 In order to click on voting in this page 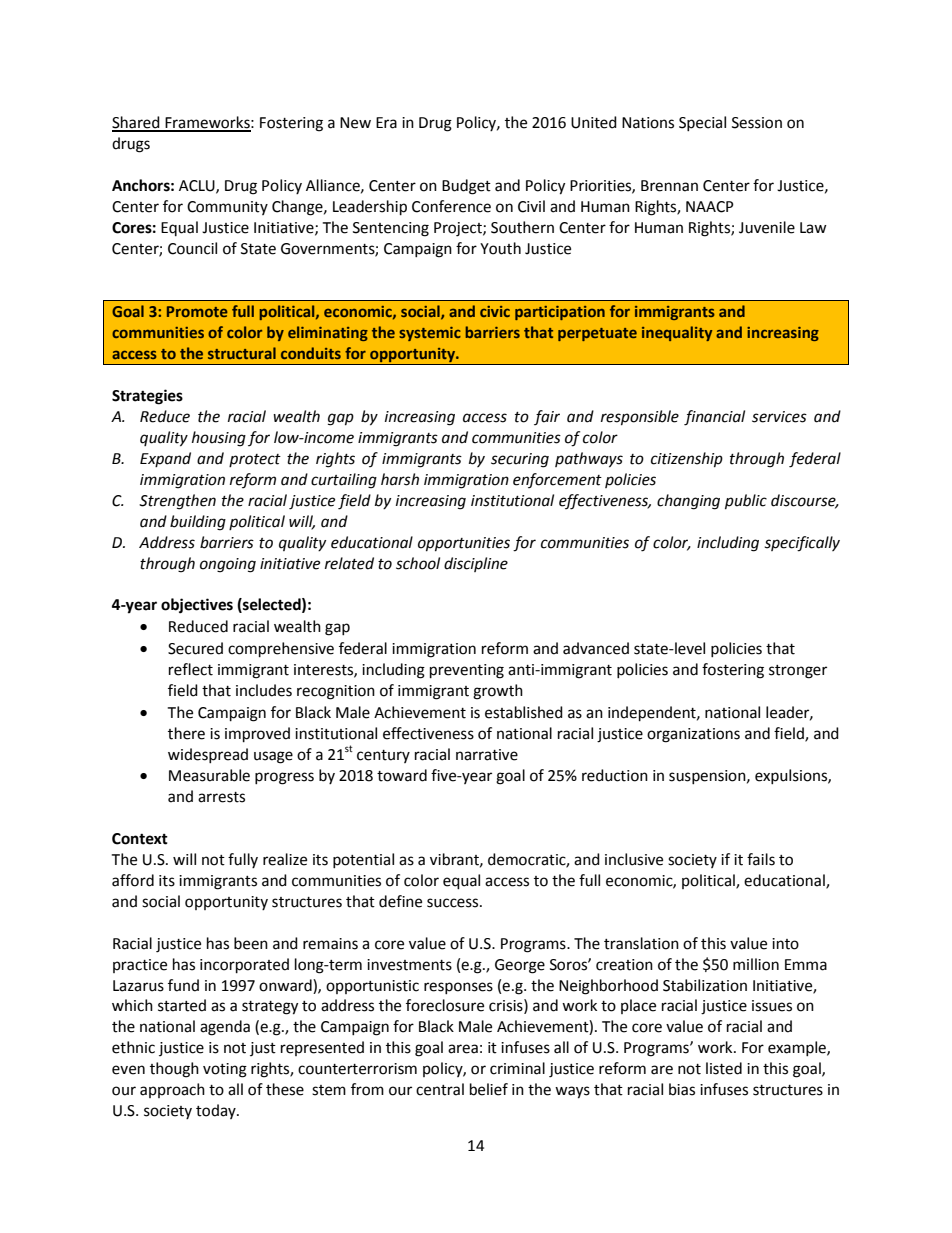, I will do `click(225, 1070)`.
